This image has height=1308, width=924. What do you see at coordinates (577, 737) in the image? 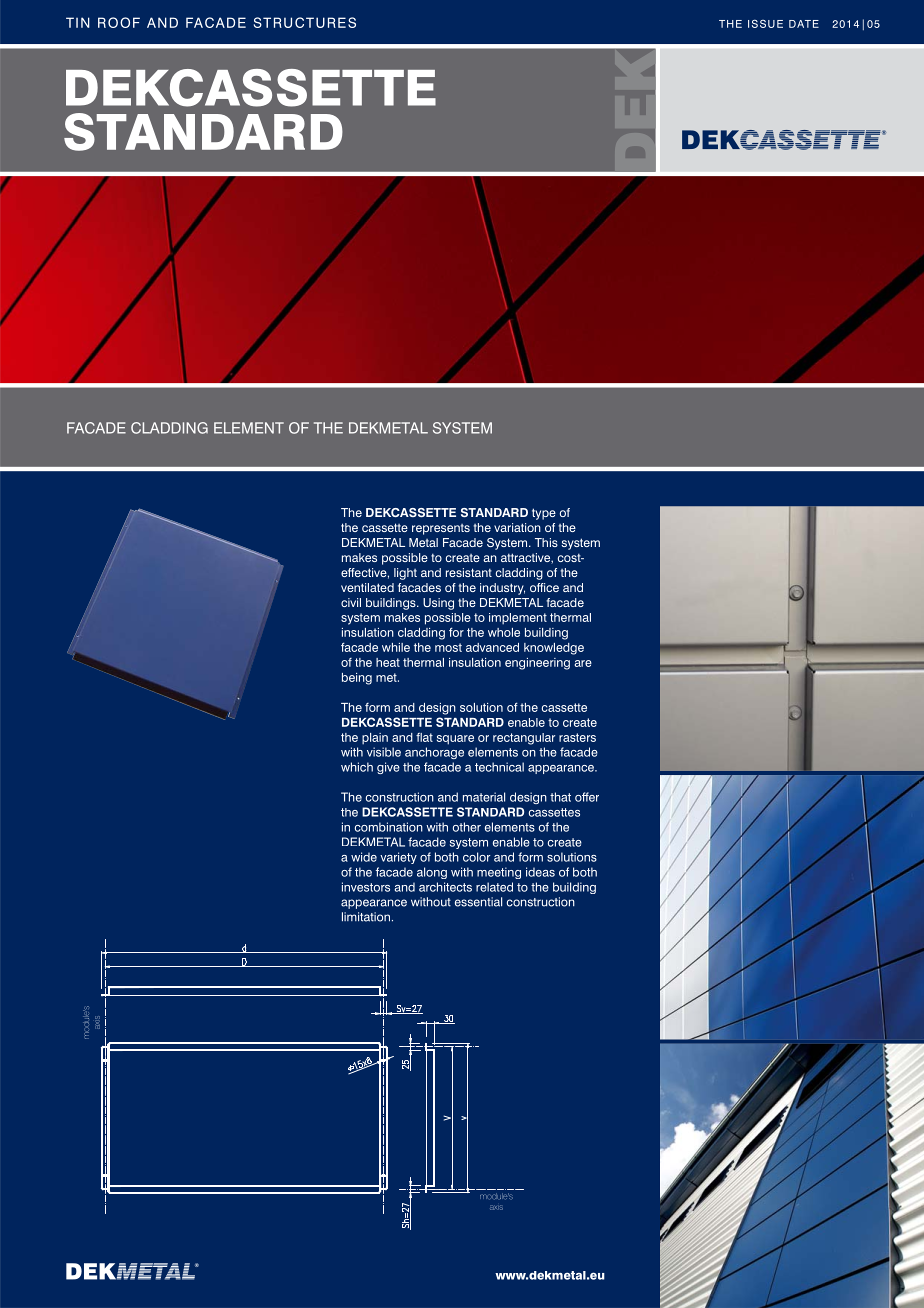
I see `rasters` at bounding box center [577, 737].
